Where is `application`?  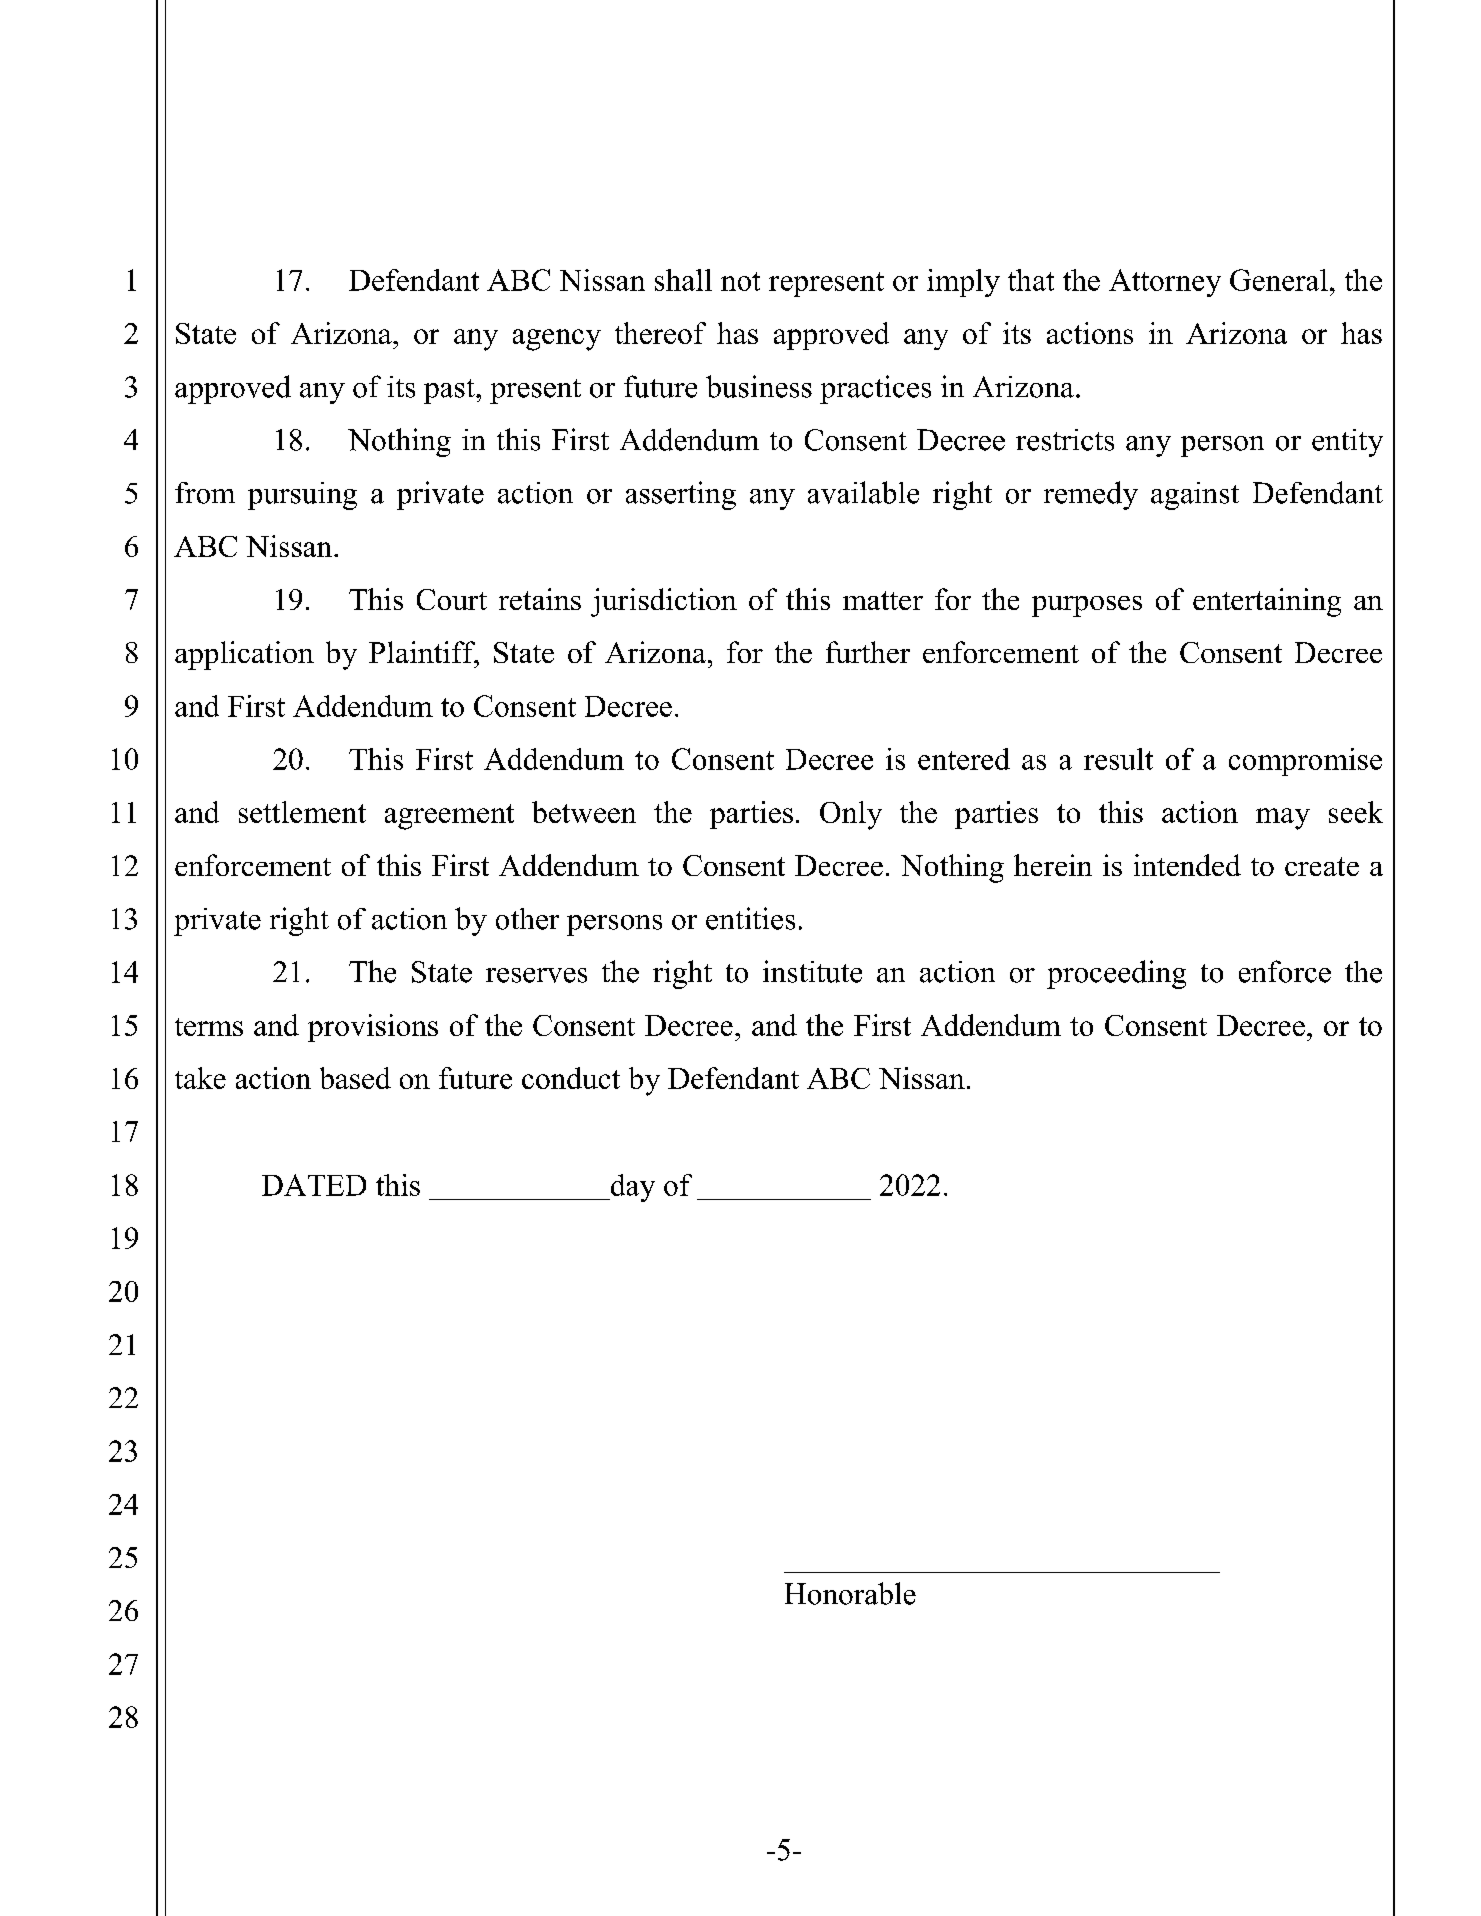 application is located at coordinates (244, 655).
